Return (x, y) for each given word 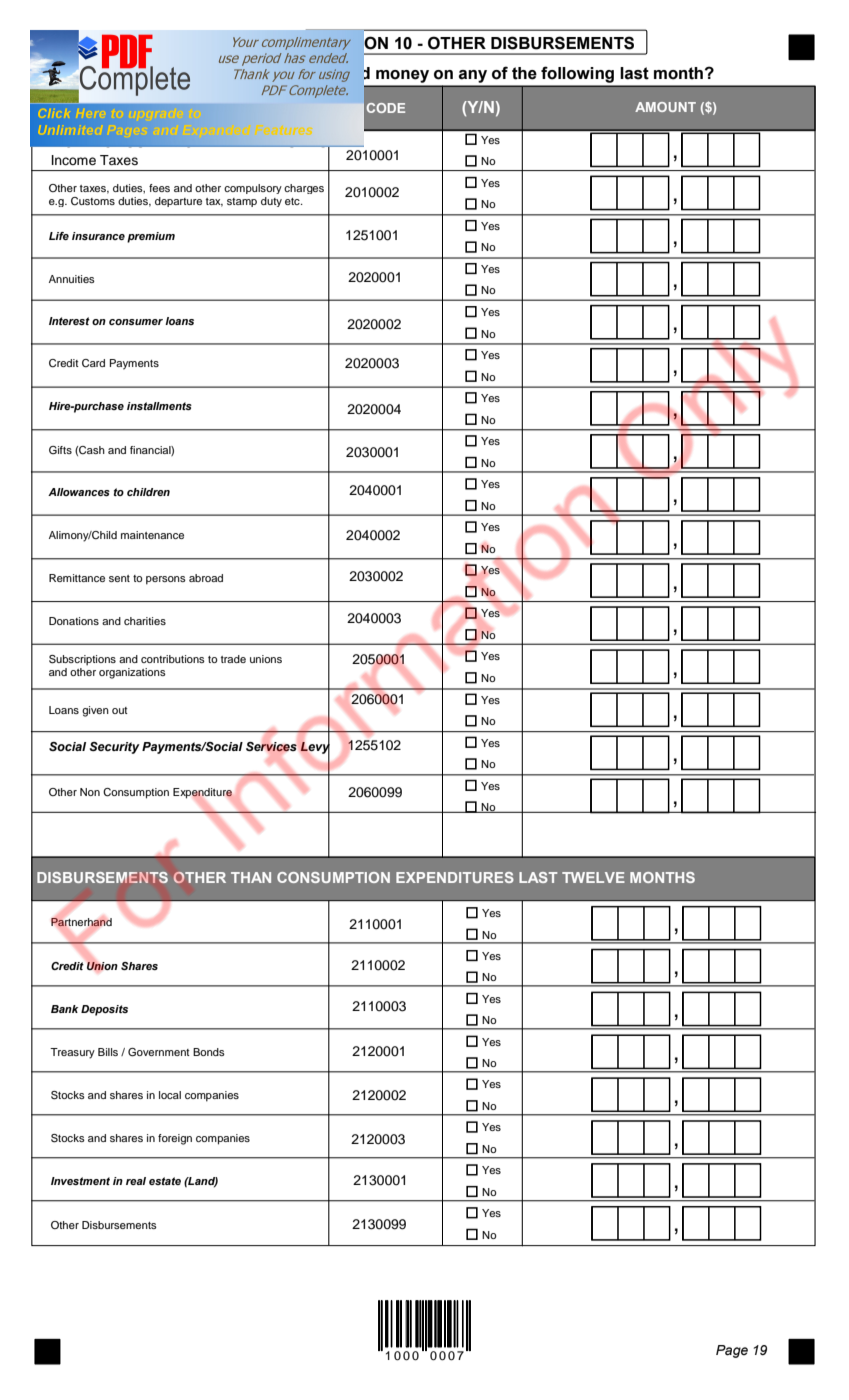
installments (159, 406)
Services (272, 747)
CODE (386, 108)
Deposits (104, 1010)
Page (732, 1351)
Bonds (209, 1052)
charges (304, 189)
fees (159, 188)
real (136, 1181)
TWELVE (593, 877)
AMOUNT (665, 107)
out (120, 710)
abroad (206, 578)
